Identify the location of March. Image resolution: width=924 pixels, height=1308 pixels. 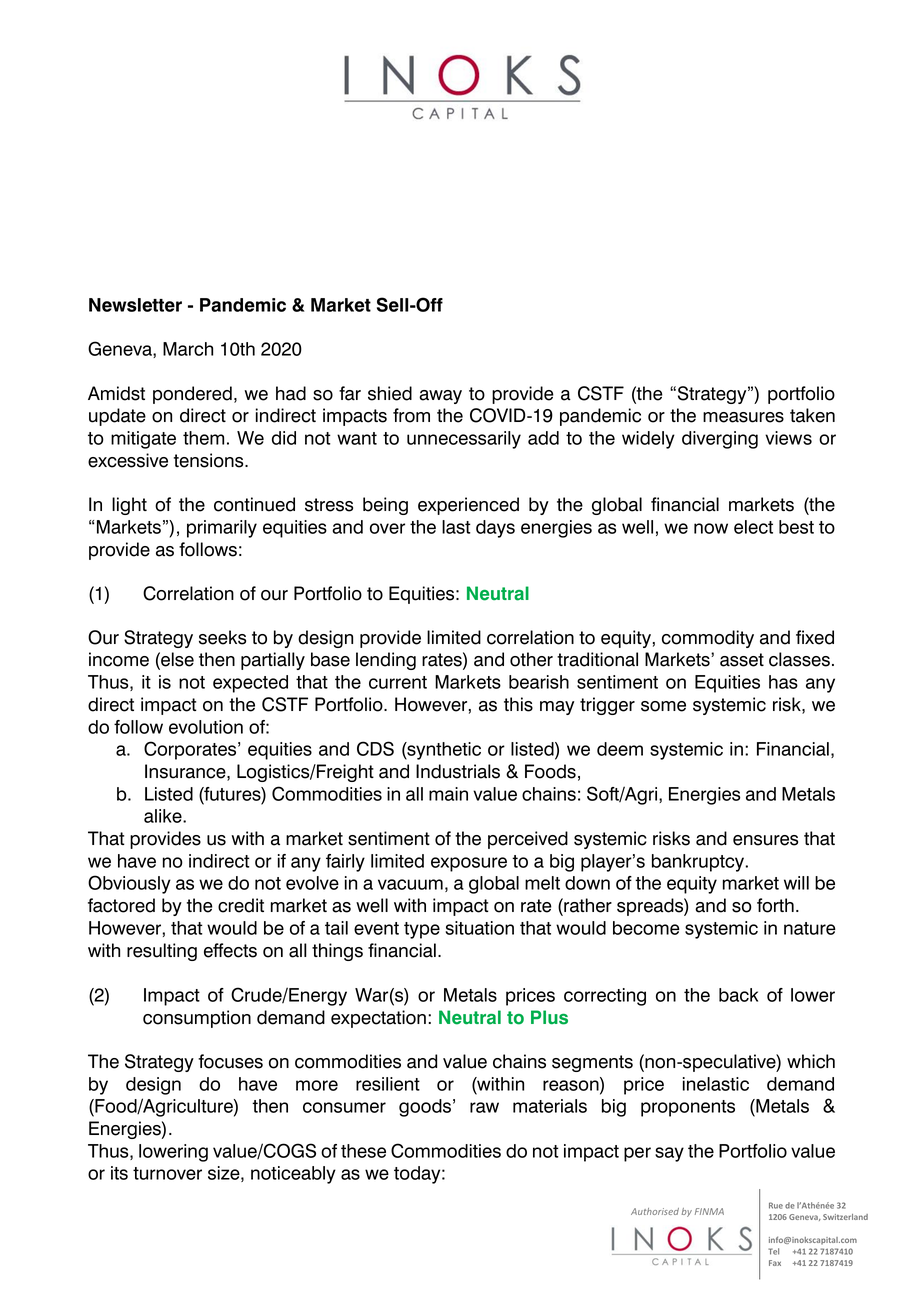
(188, 349).
